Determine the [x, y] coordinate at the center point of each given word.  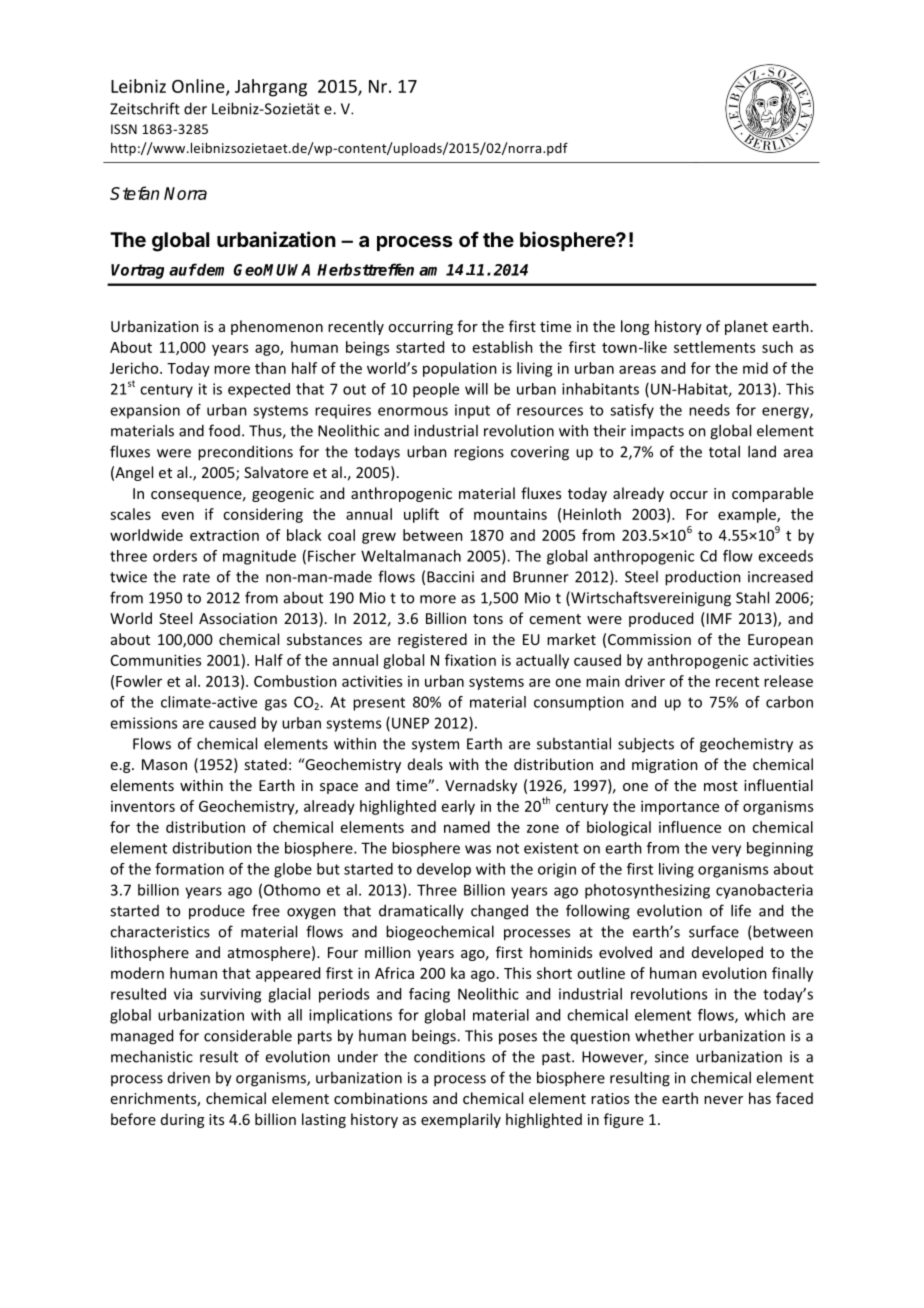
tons [488, 619]
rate [196, 577]
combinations [380, 1098]
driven [189, 1078]
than [270, 368]
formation [189, 869]
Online [199, 87]
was [478, 849]
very [726, 851]
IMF [718, 619]
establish [503, 347]
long [635, 327]
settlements [714, 347]
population [460, 369]
